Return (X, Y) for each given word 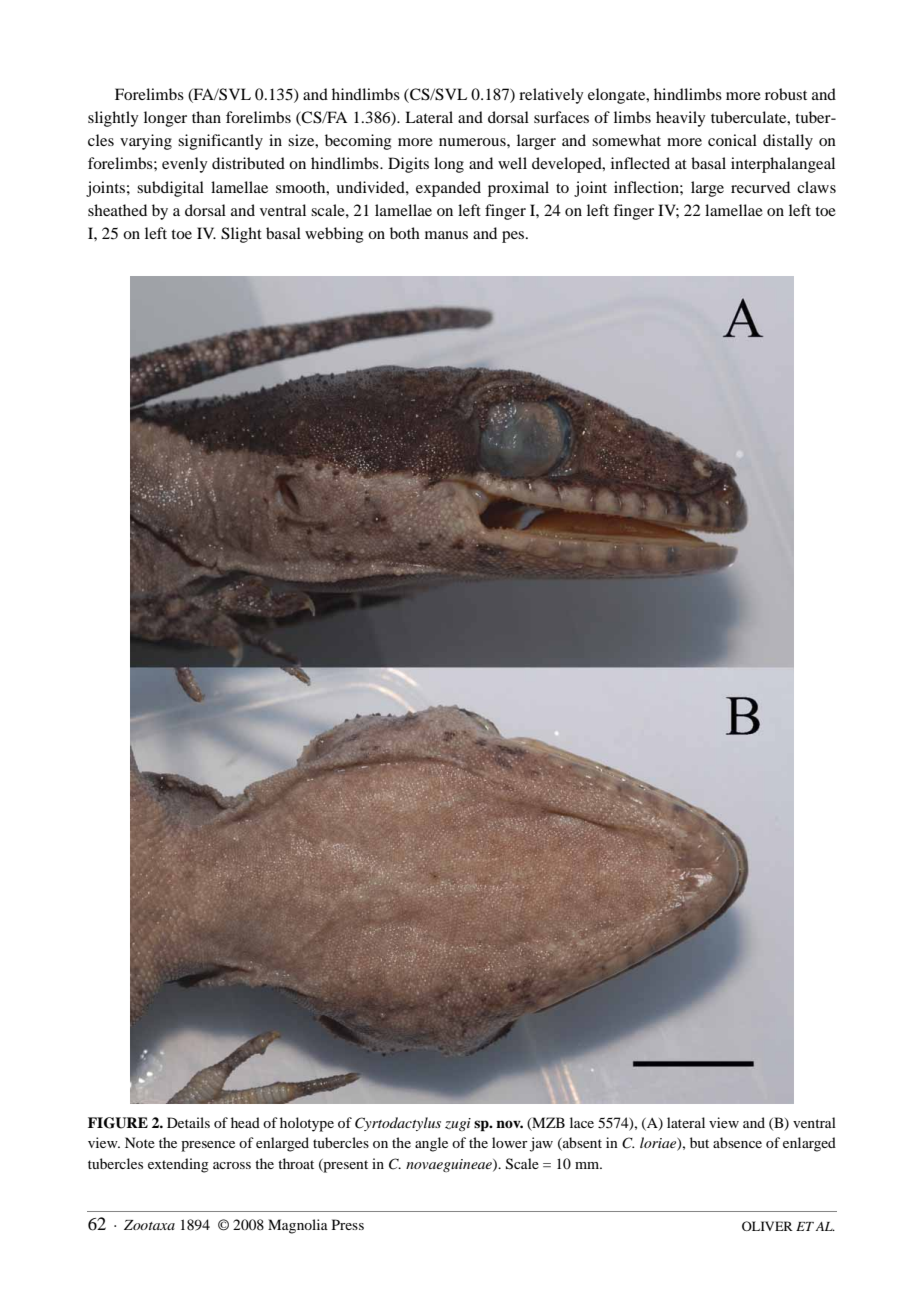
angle (431, 1144)
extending (178, 1165)
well (512, 163)
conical (732, 140)
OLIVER (767, 1226)
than (206, 117)
